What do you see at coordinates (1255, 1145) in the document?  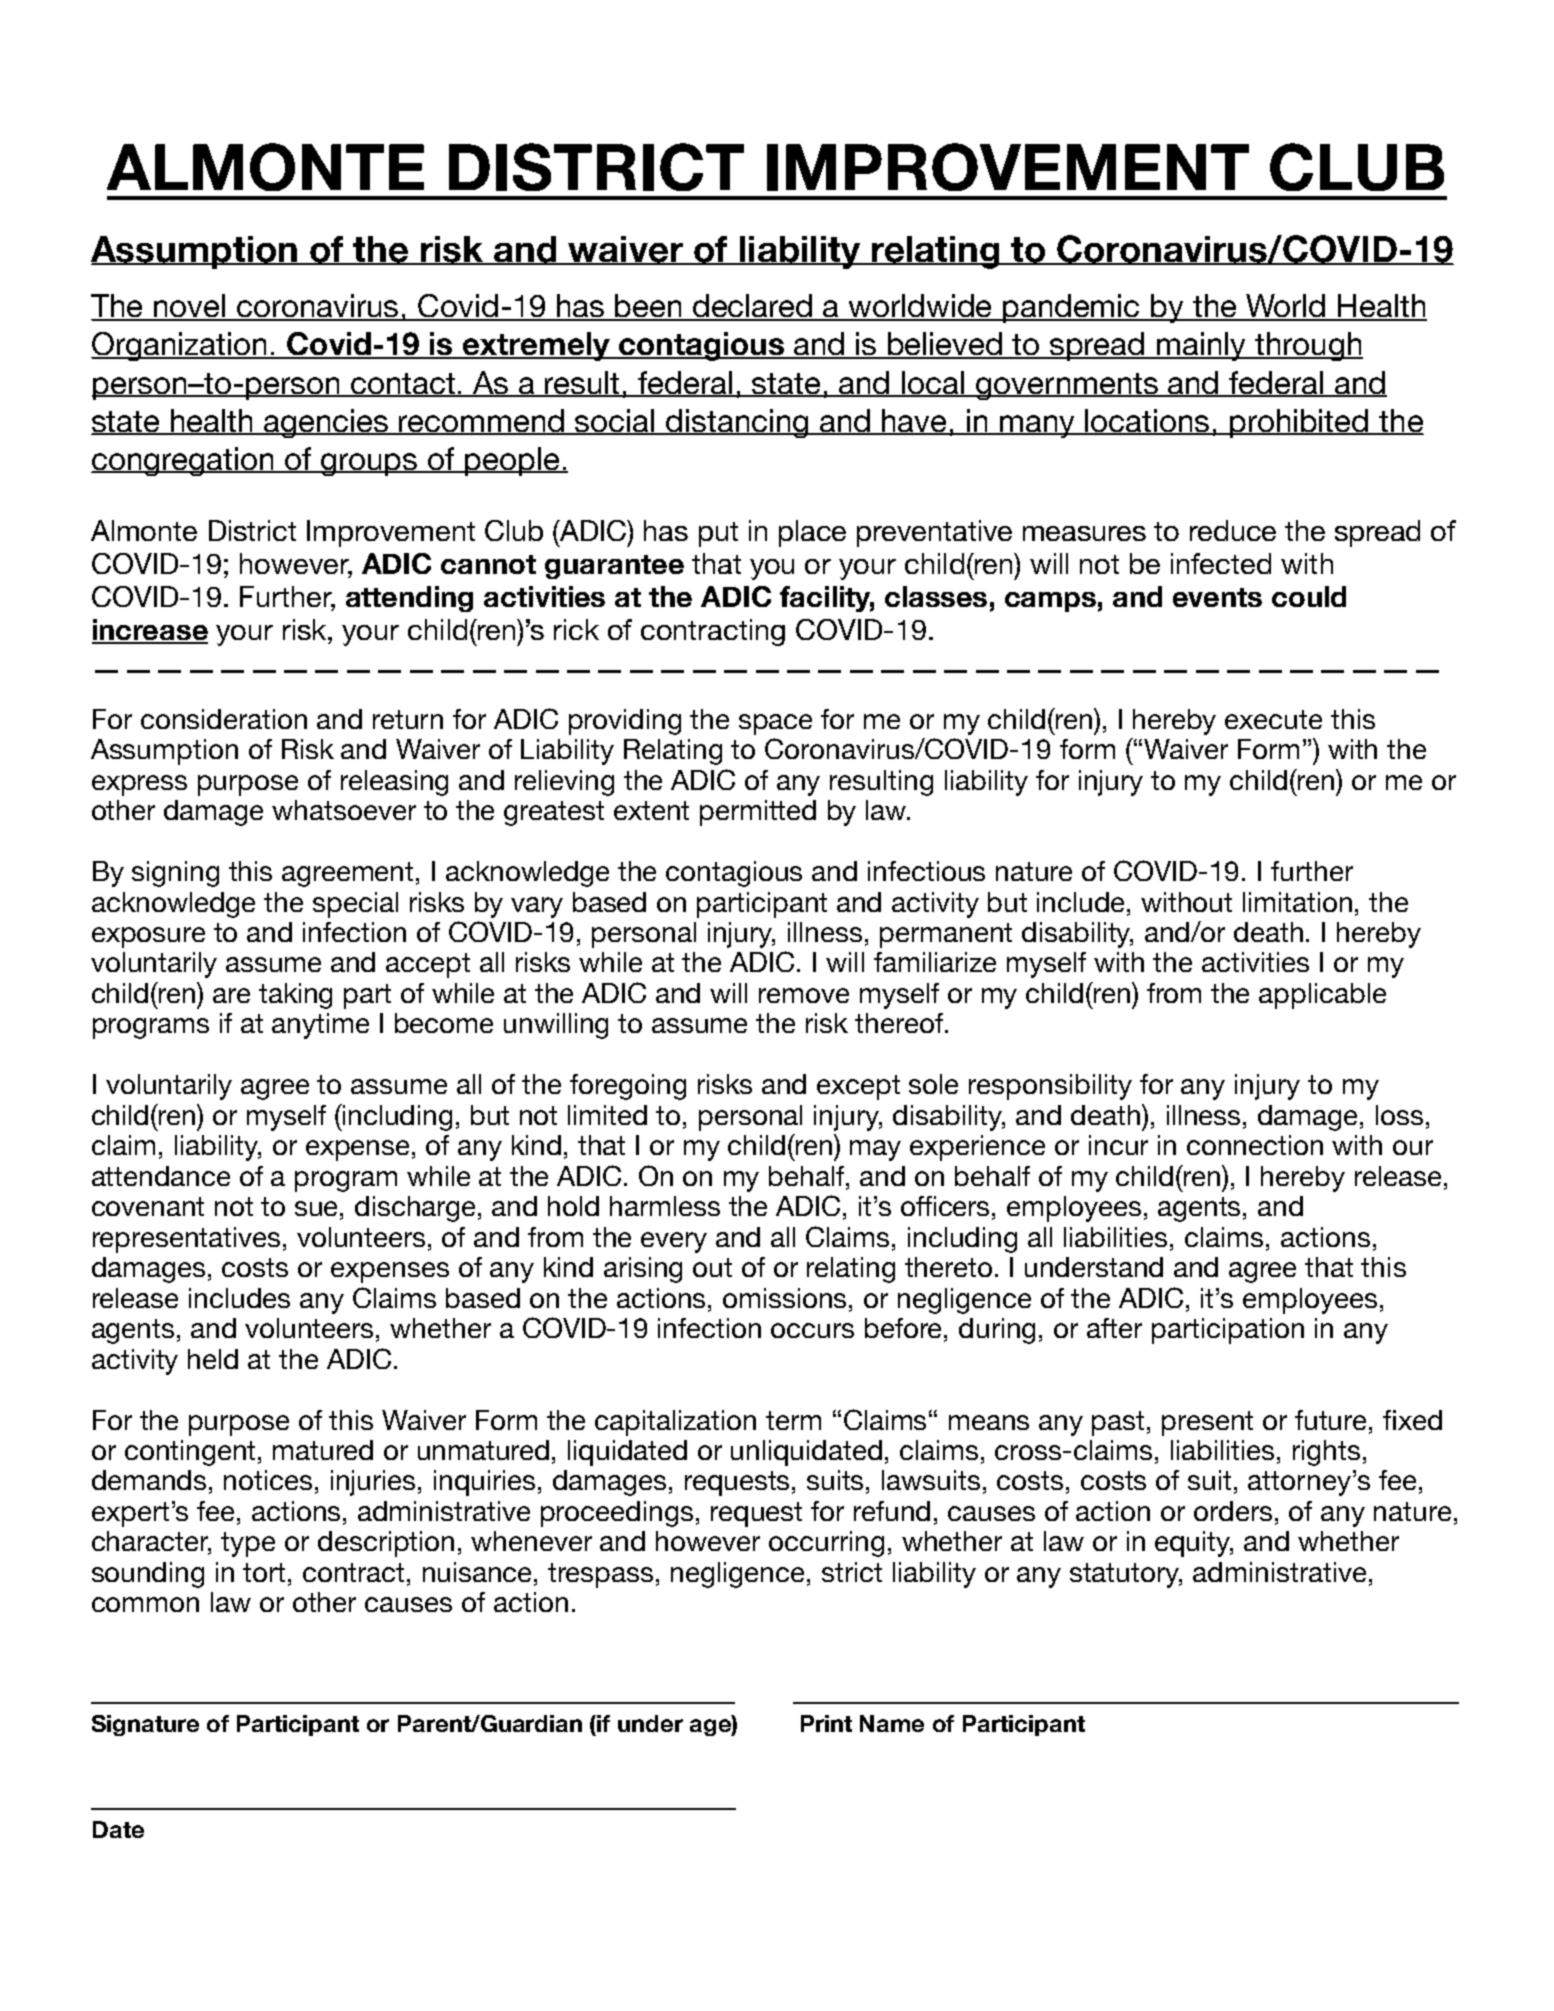 I see `connection` at bounding box center [1255, 1145].
